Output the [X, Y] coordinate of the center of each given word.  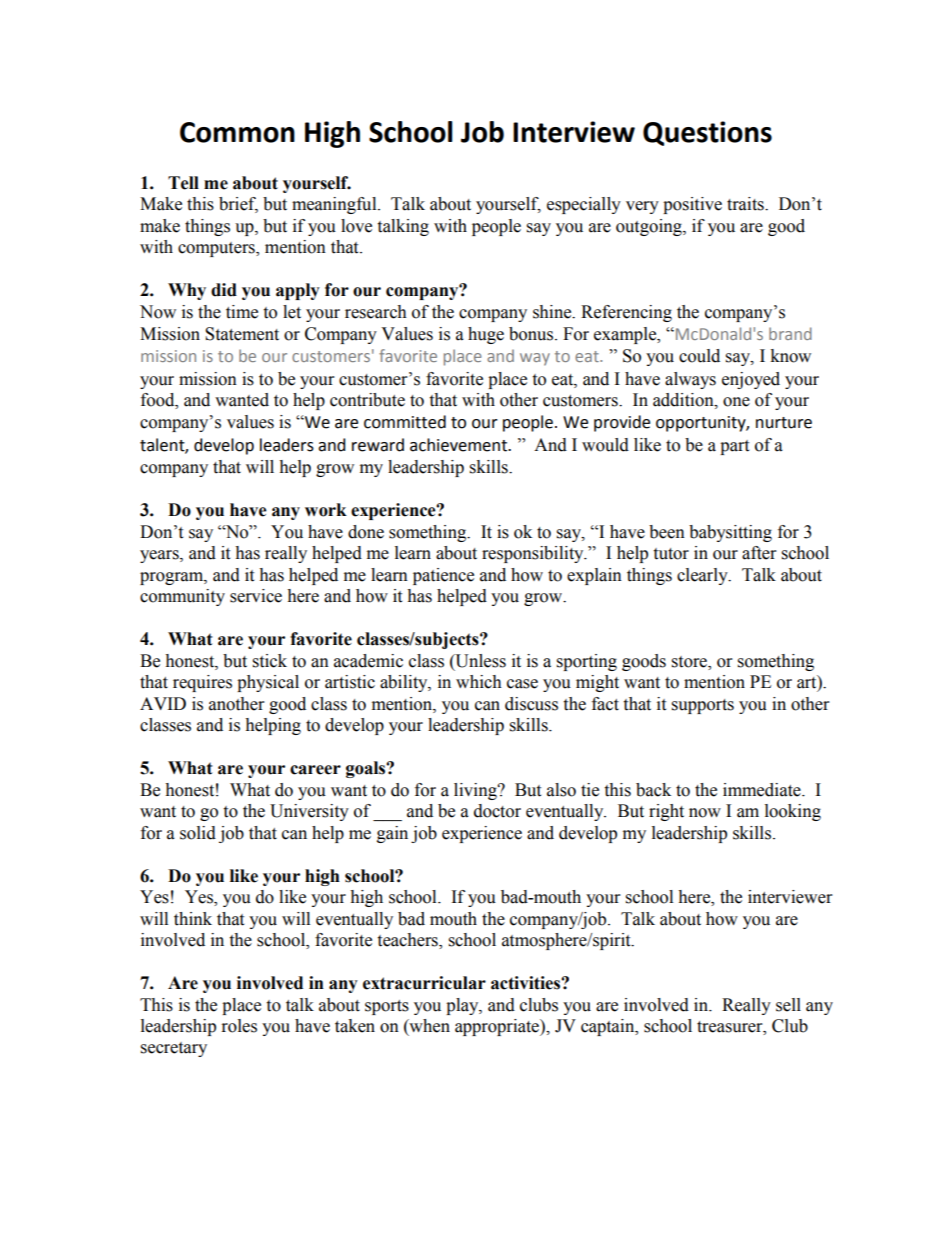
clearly [703, 576]
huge [486, 335]
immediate [763, 790]
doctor [497, 811]
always [690, 380]
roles [239, 1026]
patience [443, 576]
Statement [242, 334]
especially [584, 205]
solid [198, 833]
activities [526, 983]
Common [237, 132]
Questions [707, 133]
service [256, 596]
